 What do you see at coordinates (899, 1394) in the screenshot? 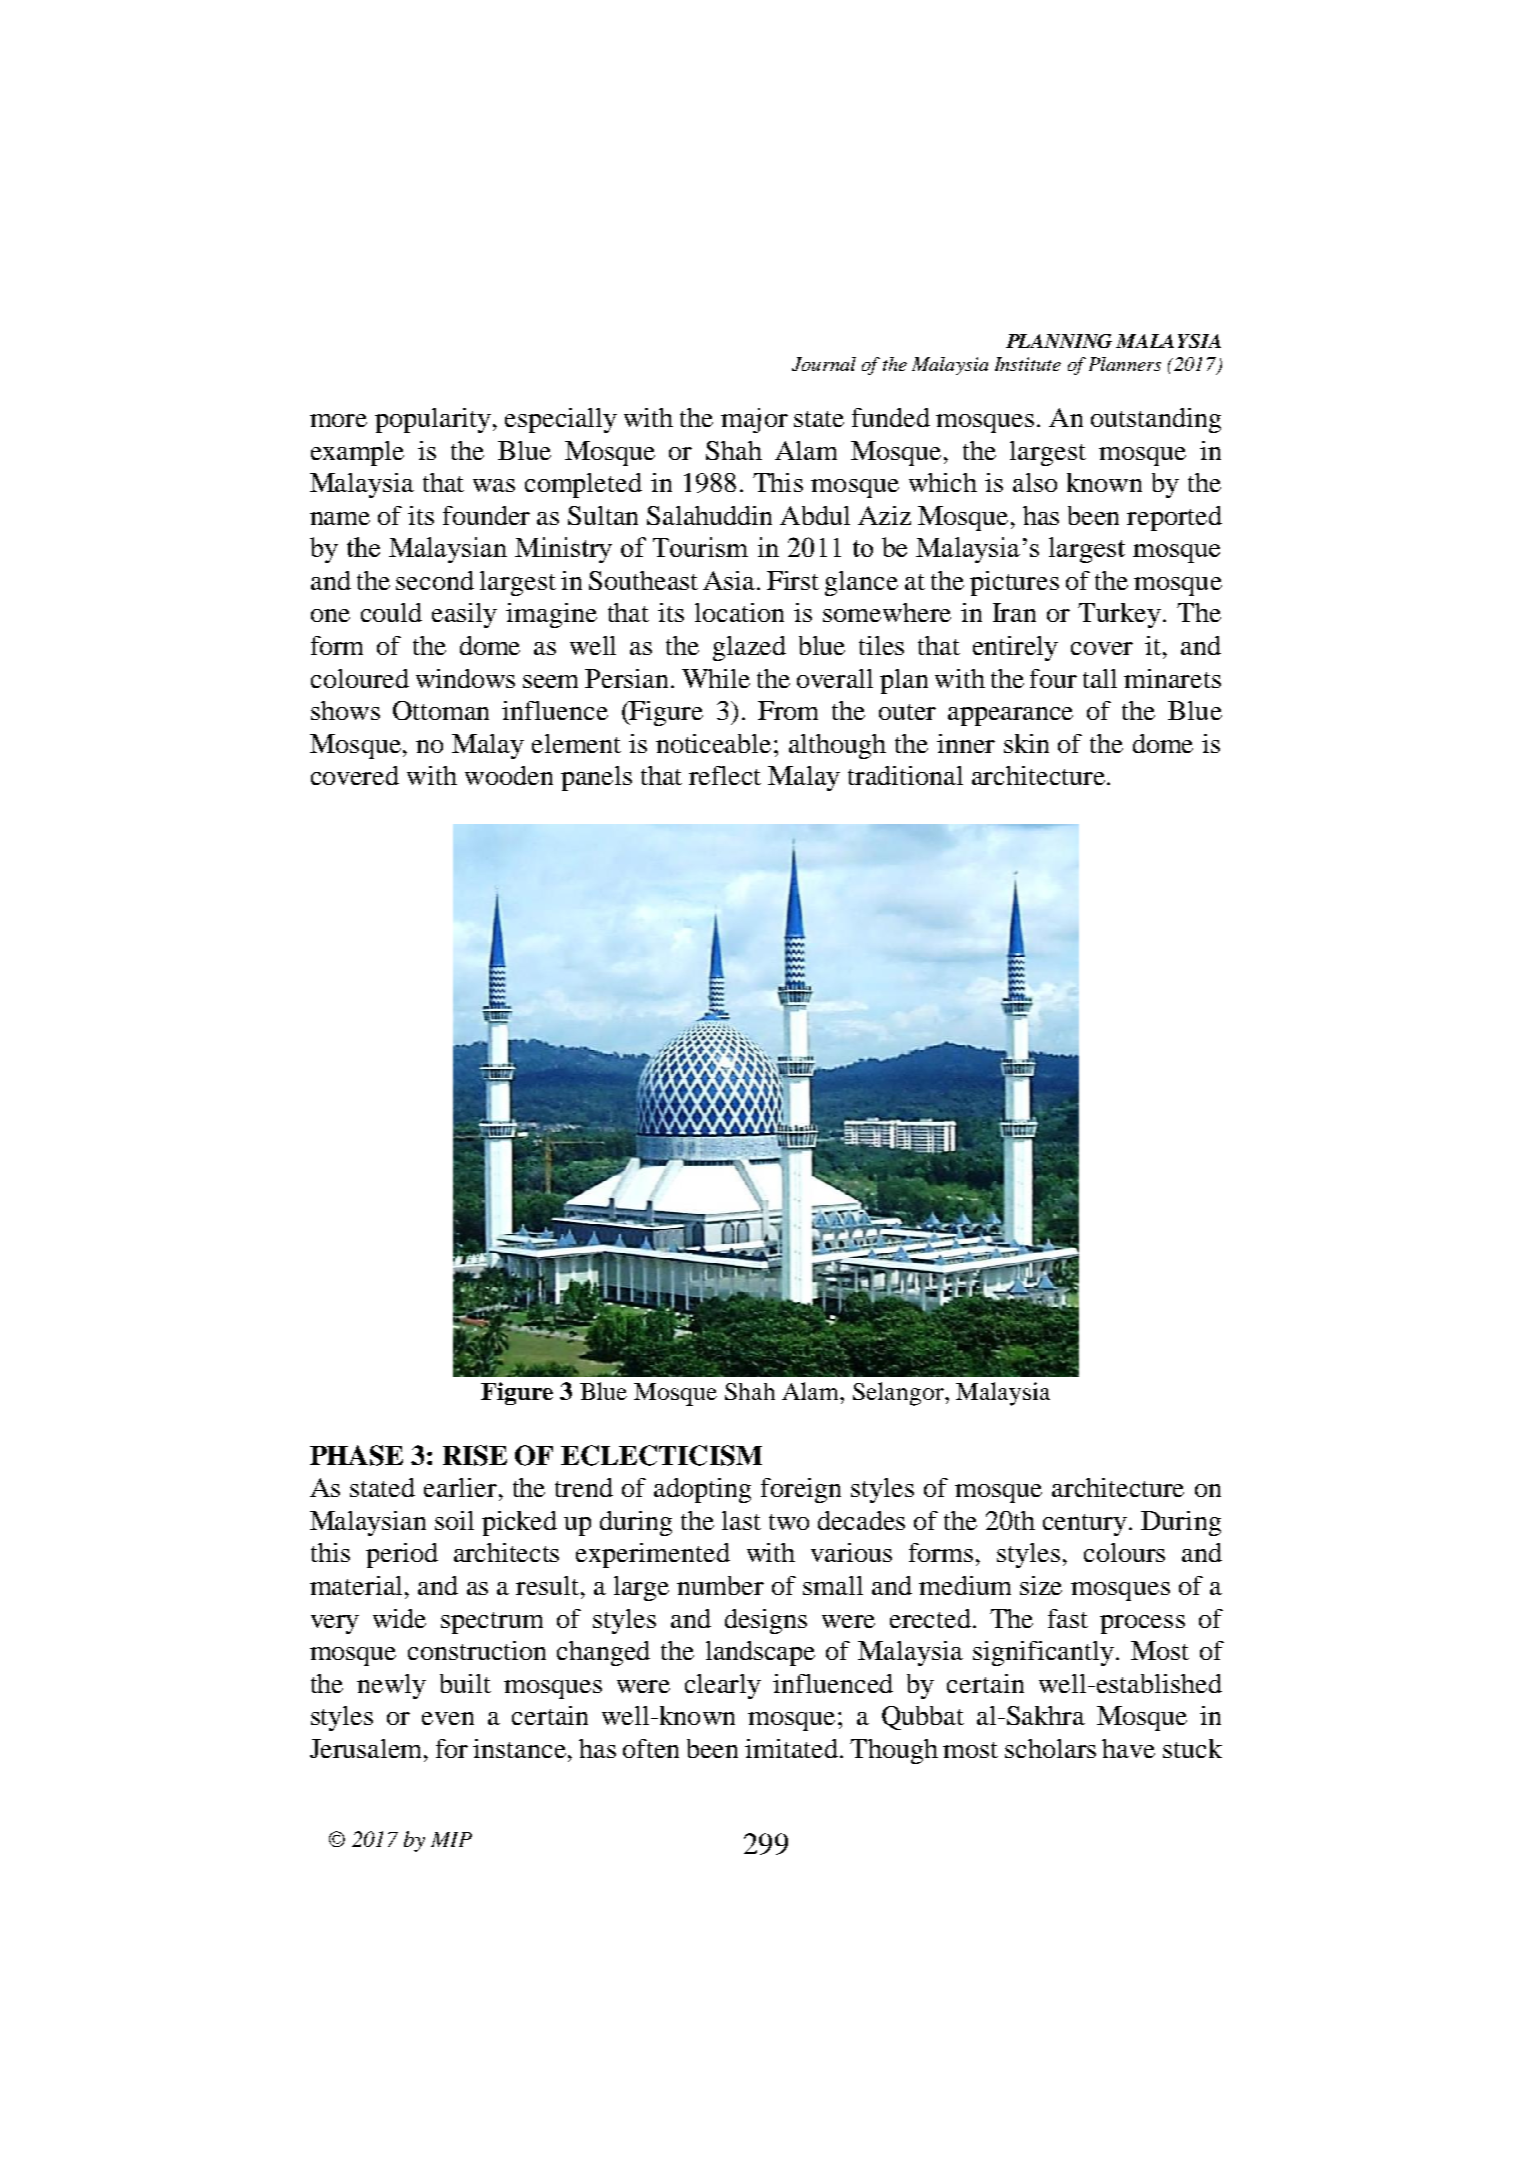
I see `Selangor` at bounding box center [899, 1394].
